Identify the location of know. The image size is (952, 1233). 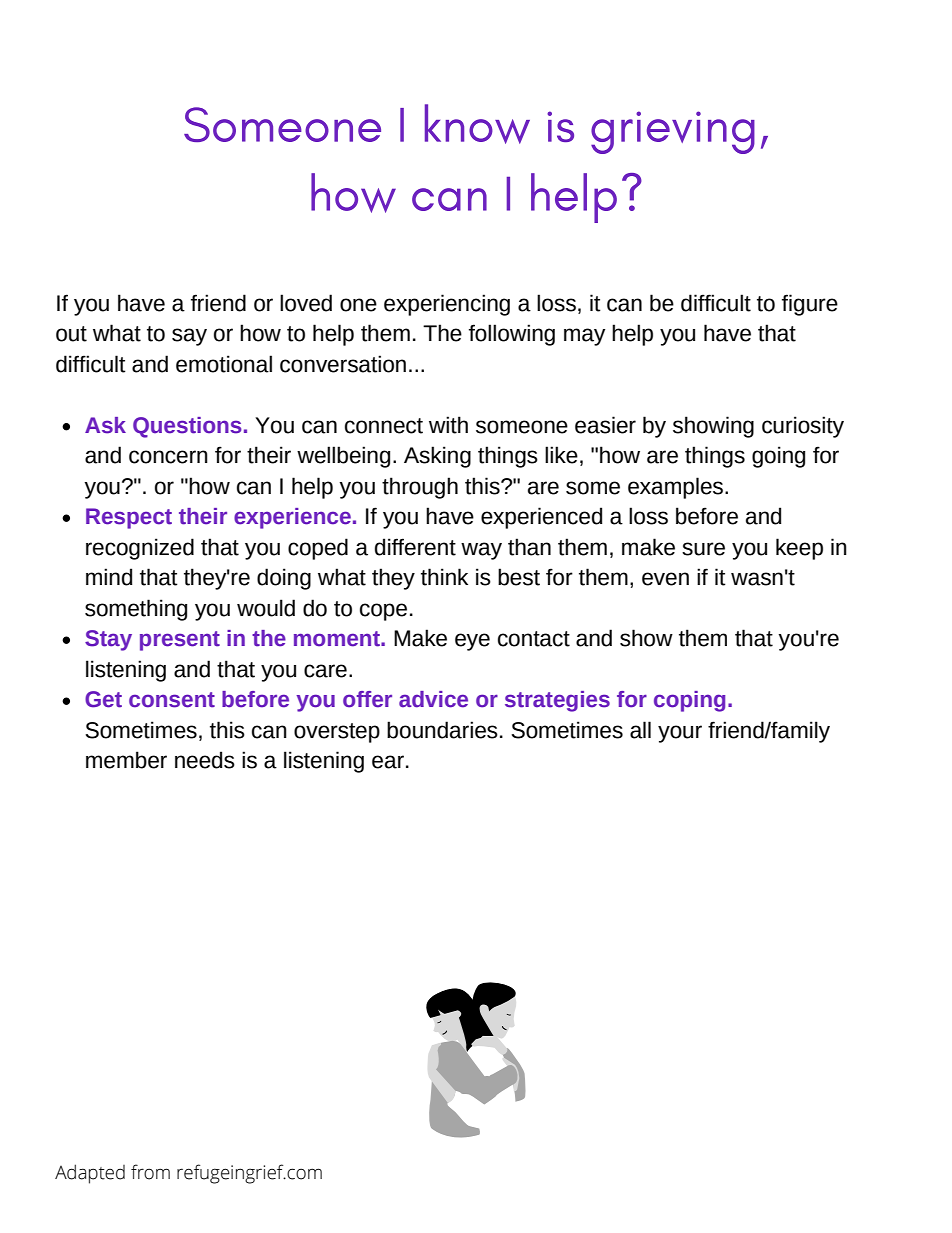
(477, 124).
